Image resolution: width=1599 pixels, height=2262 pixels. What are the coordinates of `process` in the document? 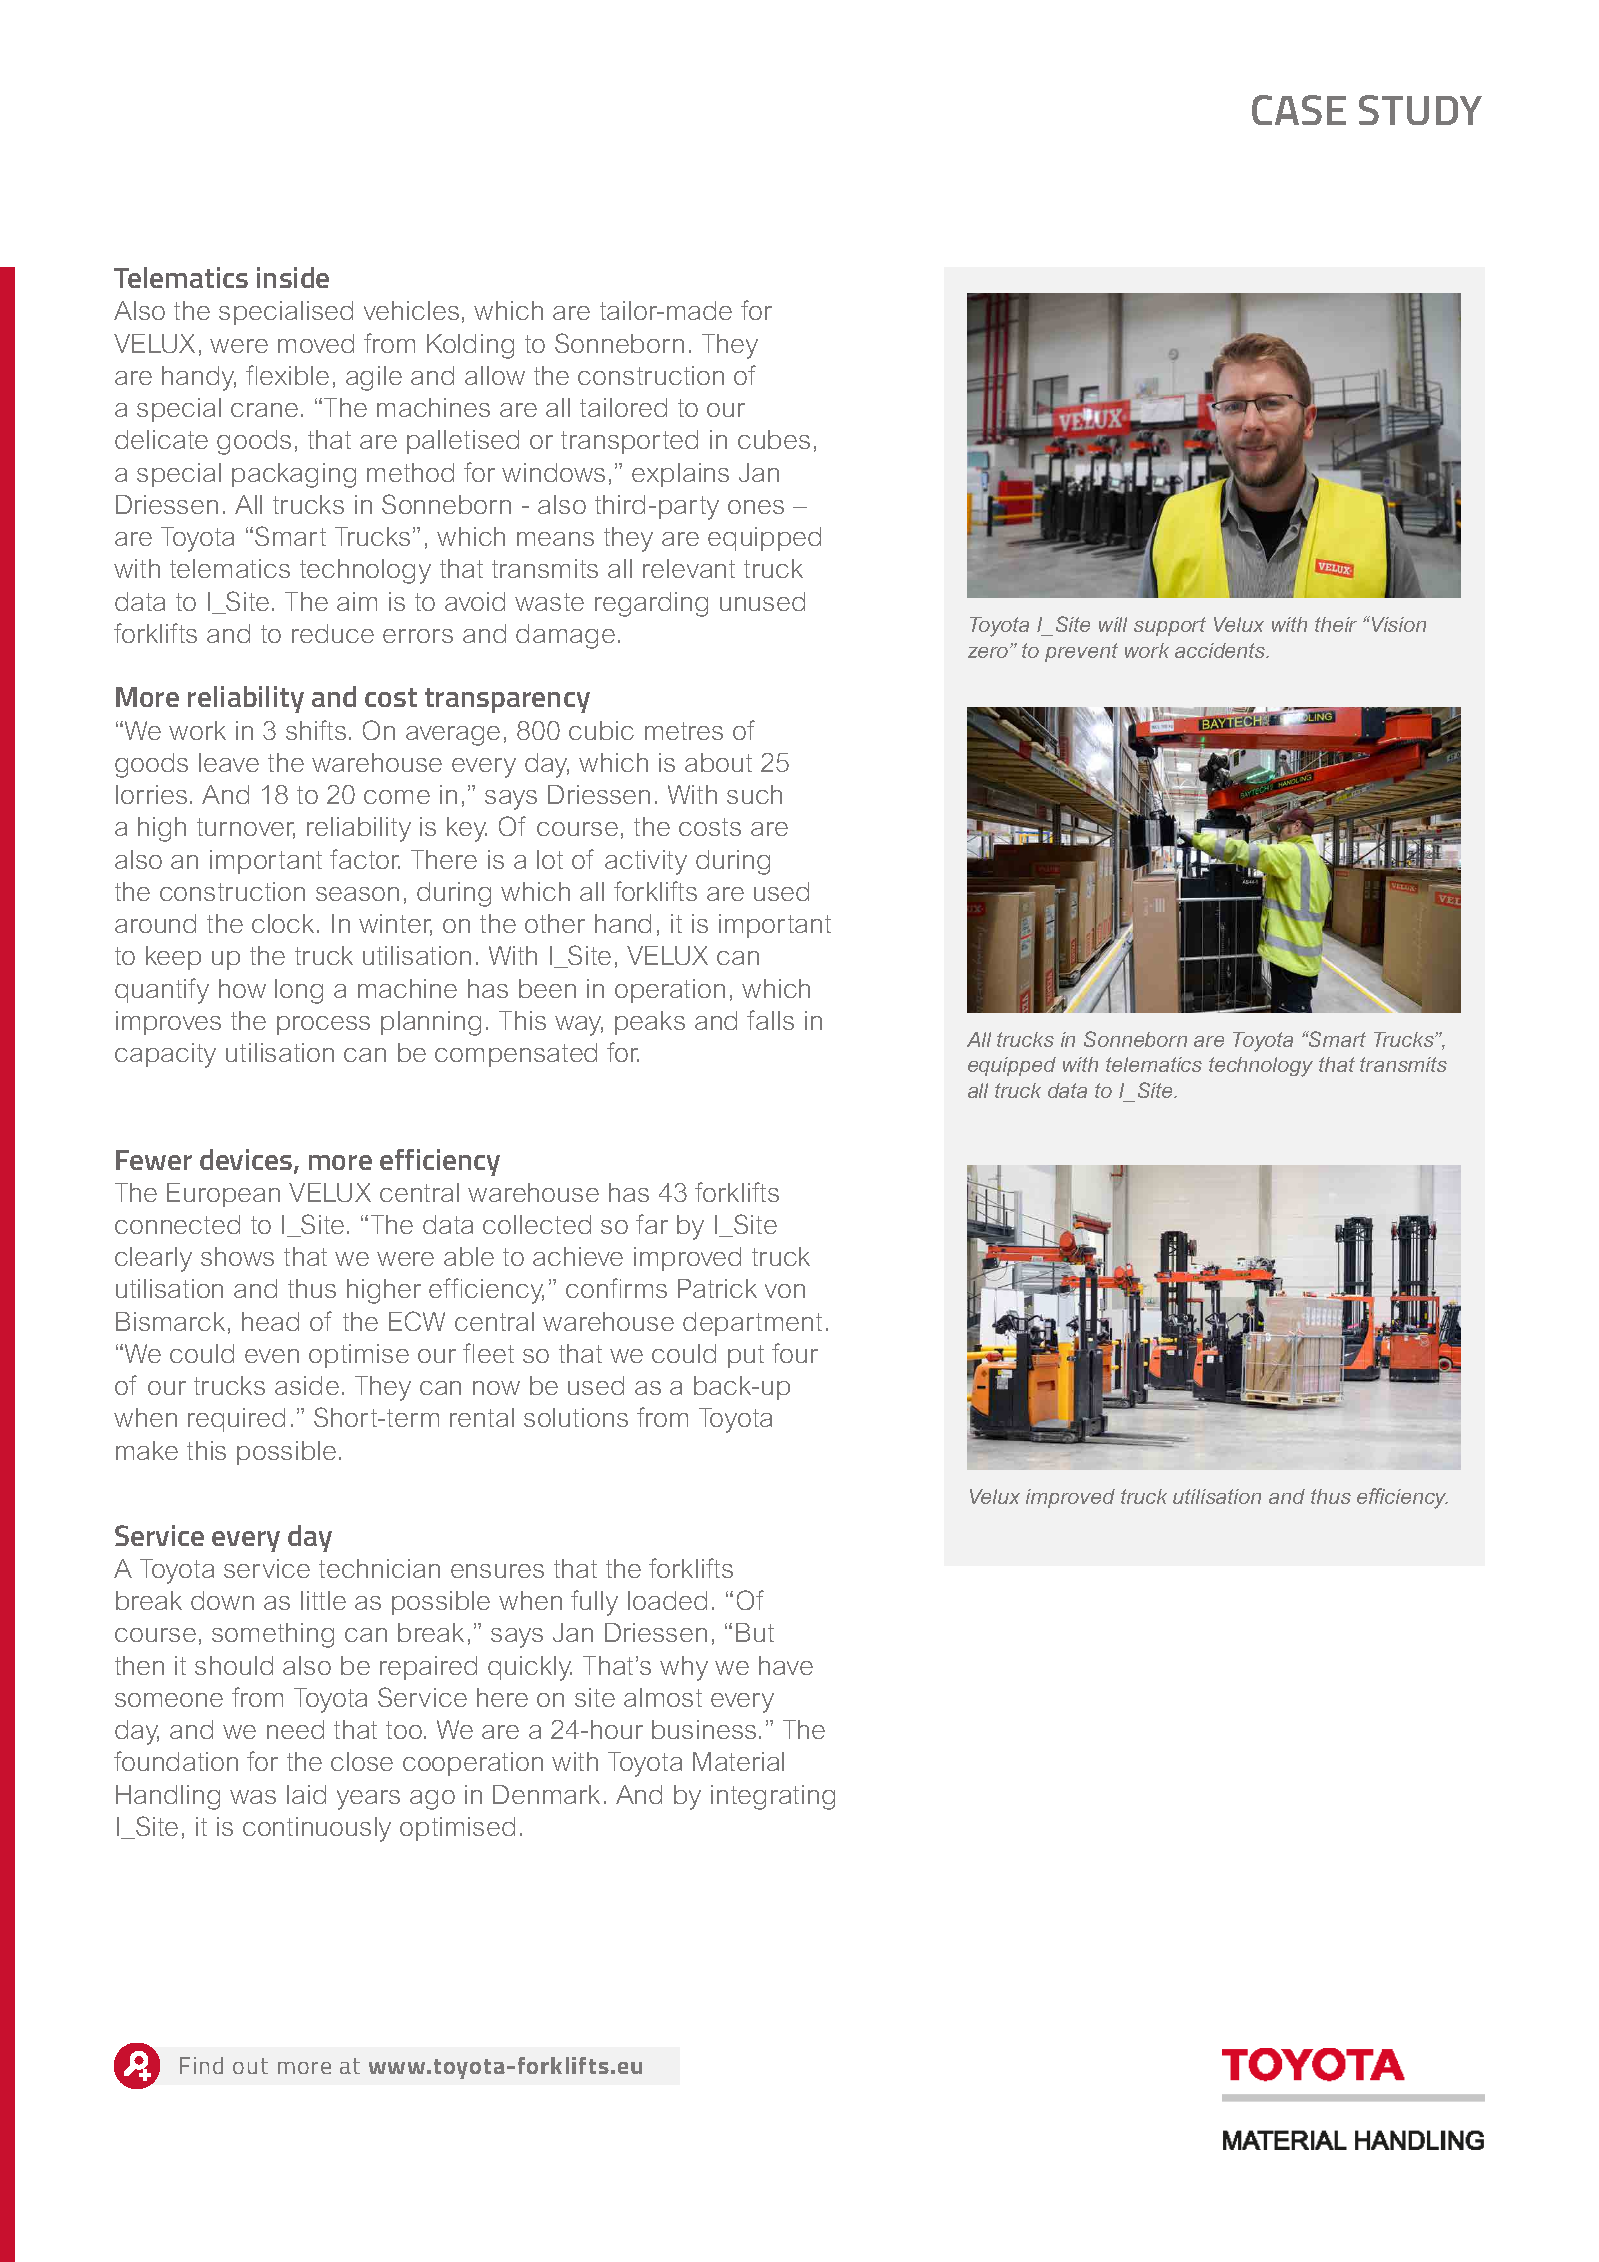 It's located at (323, 1025).
